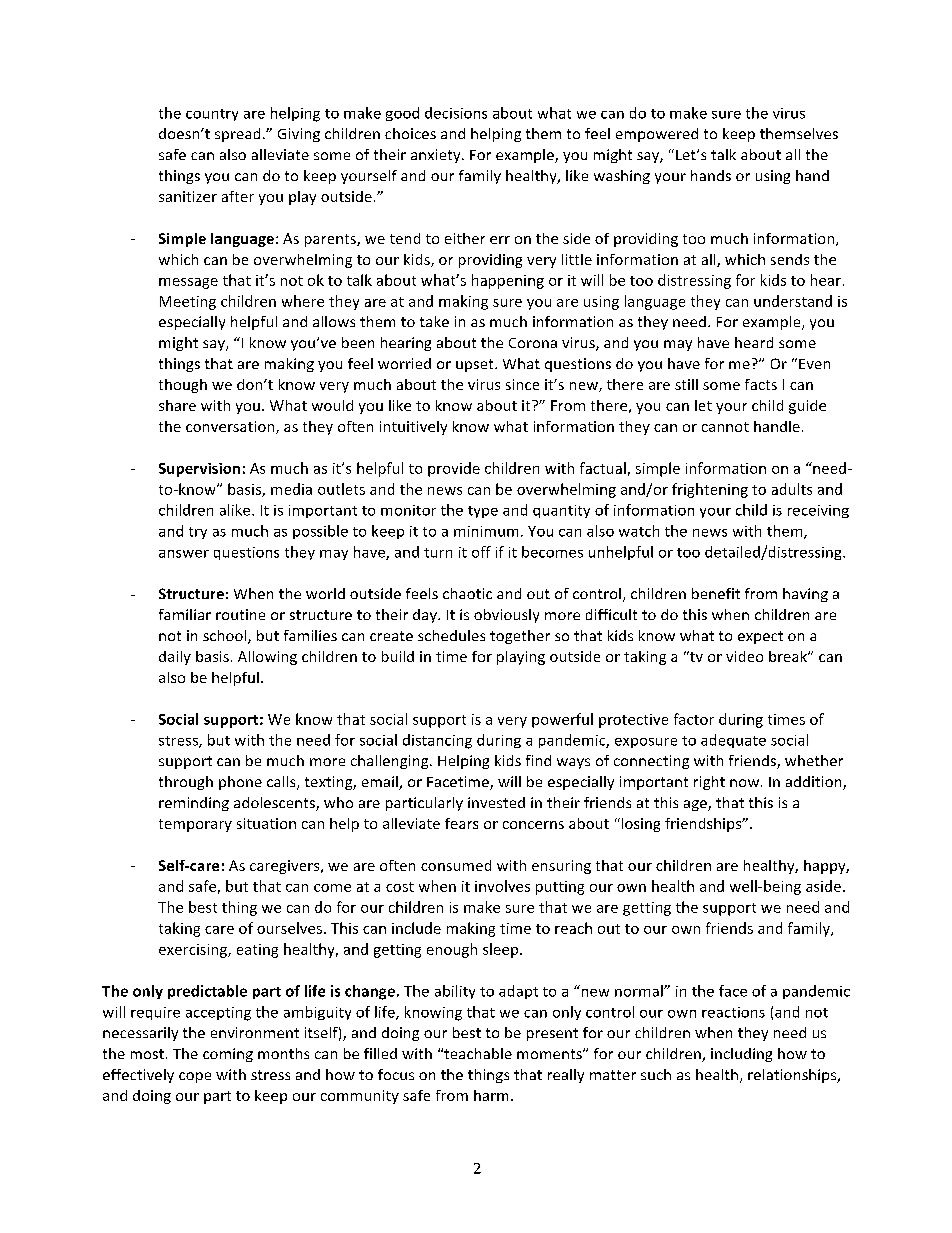 This screenshot has width=952, height=1233. Describe the element at coordinates (183, 386) in the screenshot. I see `though` at that location.
